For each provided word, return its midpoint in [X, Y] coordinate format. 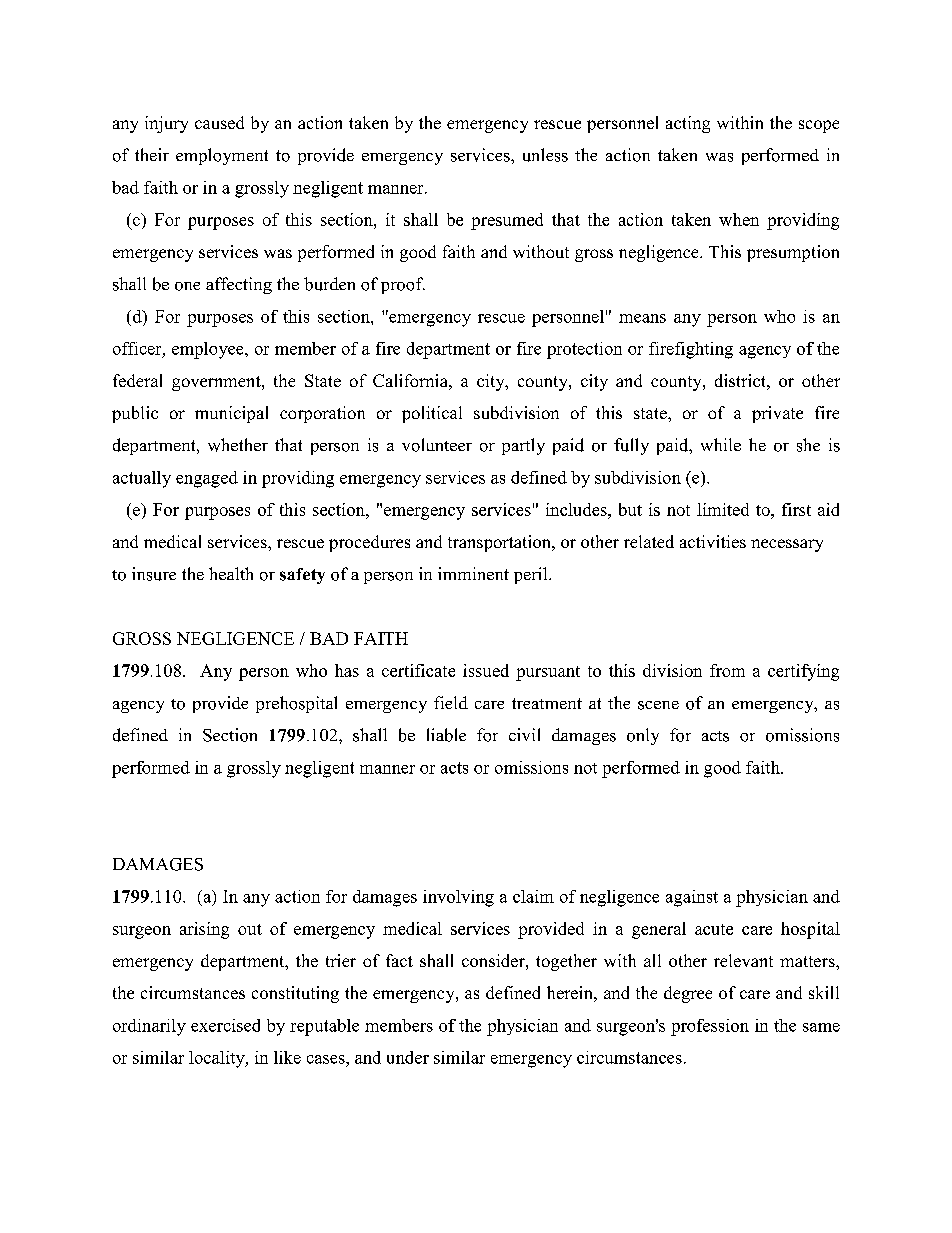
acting [688, 124]
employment [222, 156]
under [408, 1057]
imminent [473, 573]
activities [713, 541]
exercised [225, 1025]
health [231, 573]
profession [710, 1027]
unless [545, 155]
